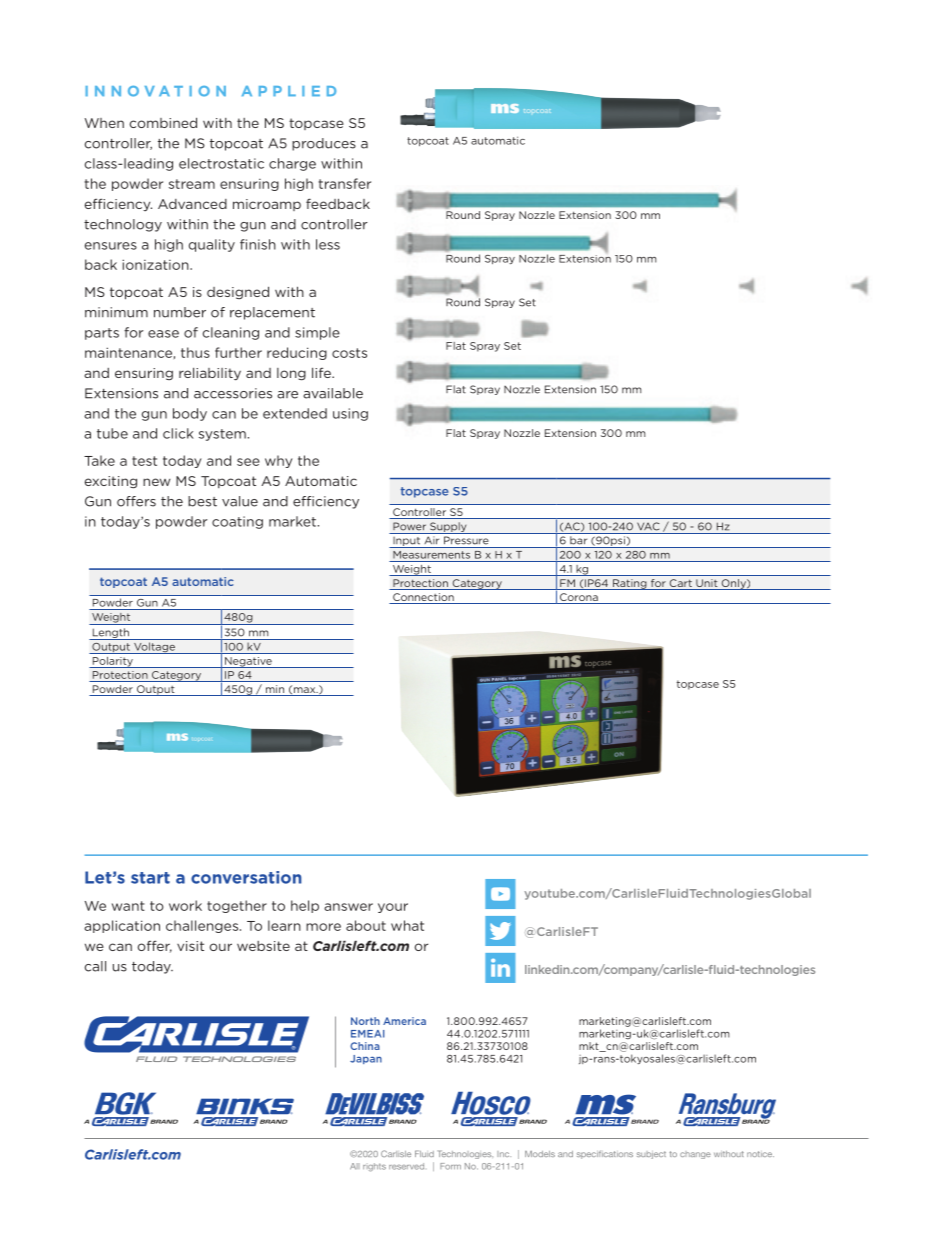 The height and width of the screenshot is (1233, 952). What do you see at coordinates (579, 598) in the screenshot?
I see `Corona` at bounding box center [579, 598].
